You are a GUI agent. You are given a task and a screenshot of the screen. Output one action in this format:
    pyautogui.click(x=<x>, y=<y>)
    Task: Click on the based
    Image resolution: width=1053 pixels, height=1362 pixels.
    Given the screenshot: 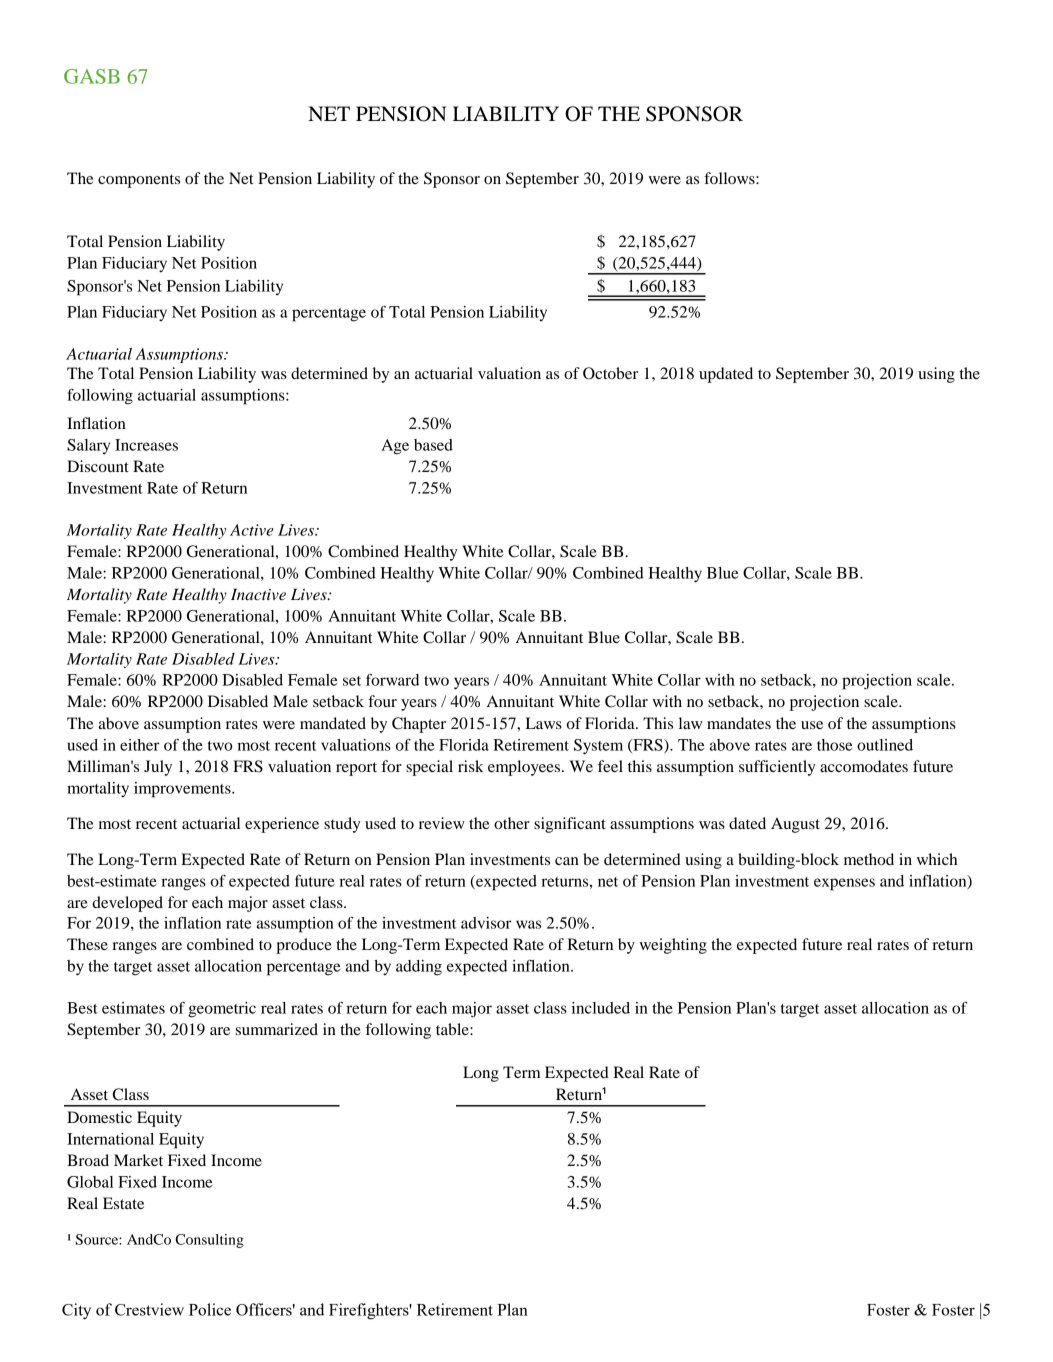 What is the action you would take?
    pyautogui.click(x=433, y=445)
